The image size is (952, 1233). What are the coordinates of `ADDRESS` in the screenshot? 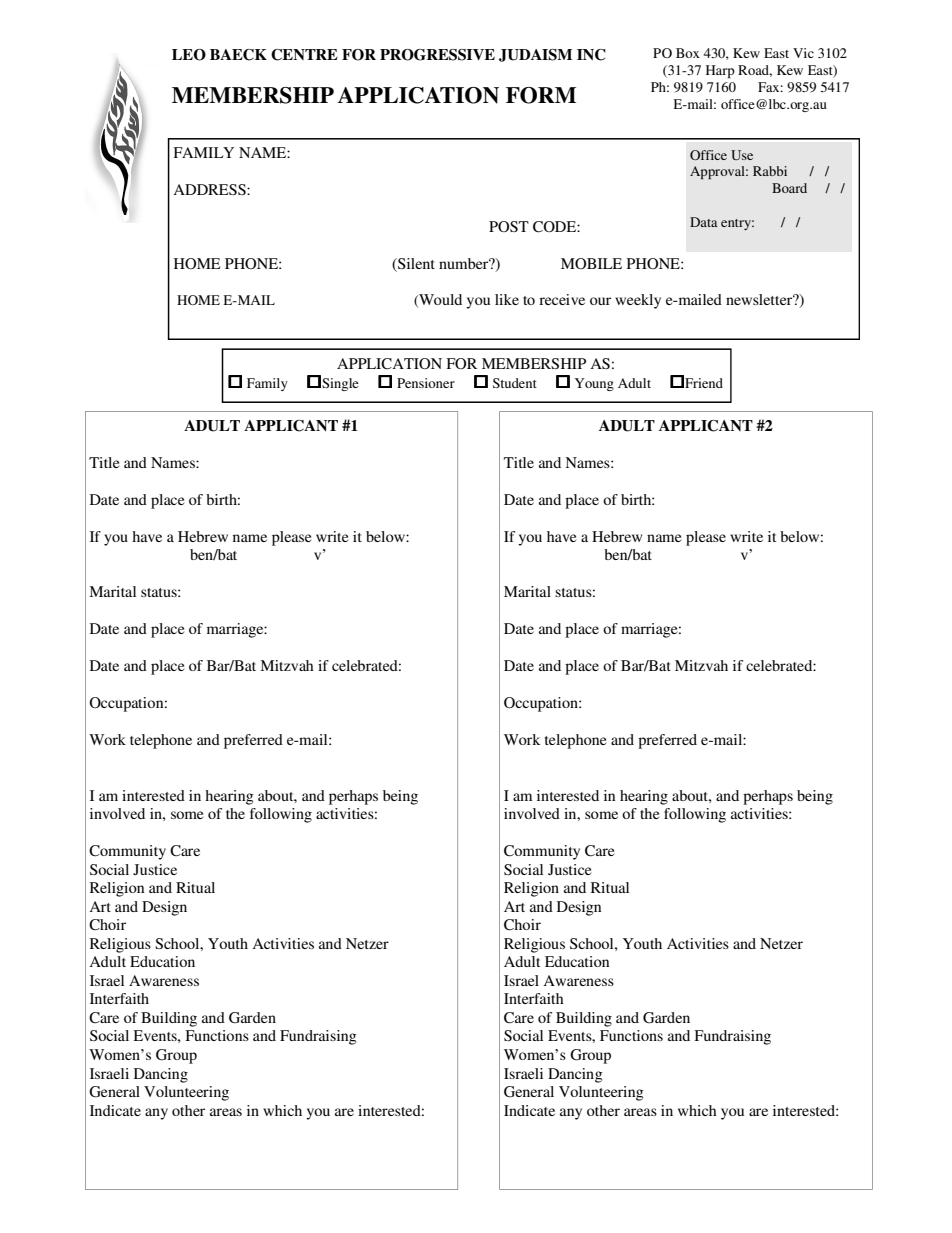 It's located at (210, 189).
